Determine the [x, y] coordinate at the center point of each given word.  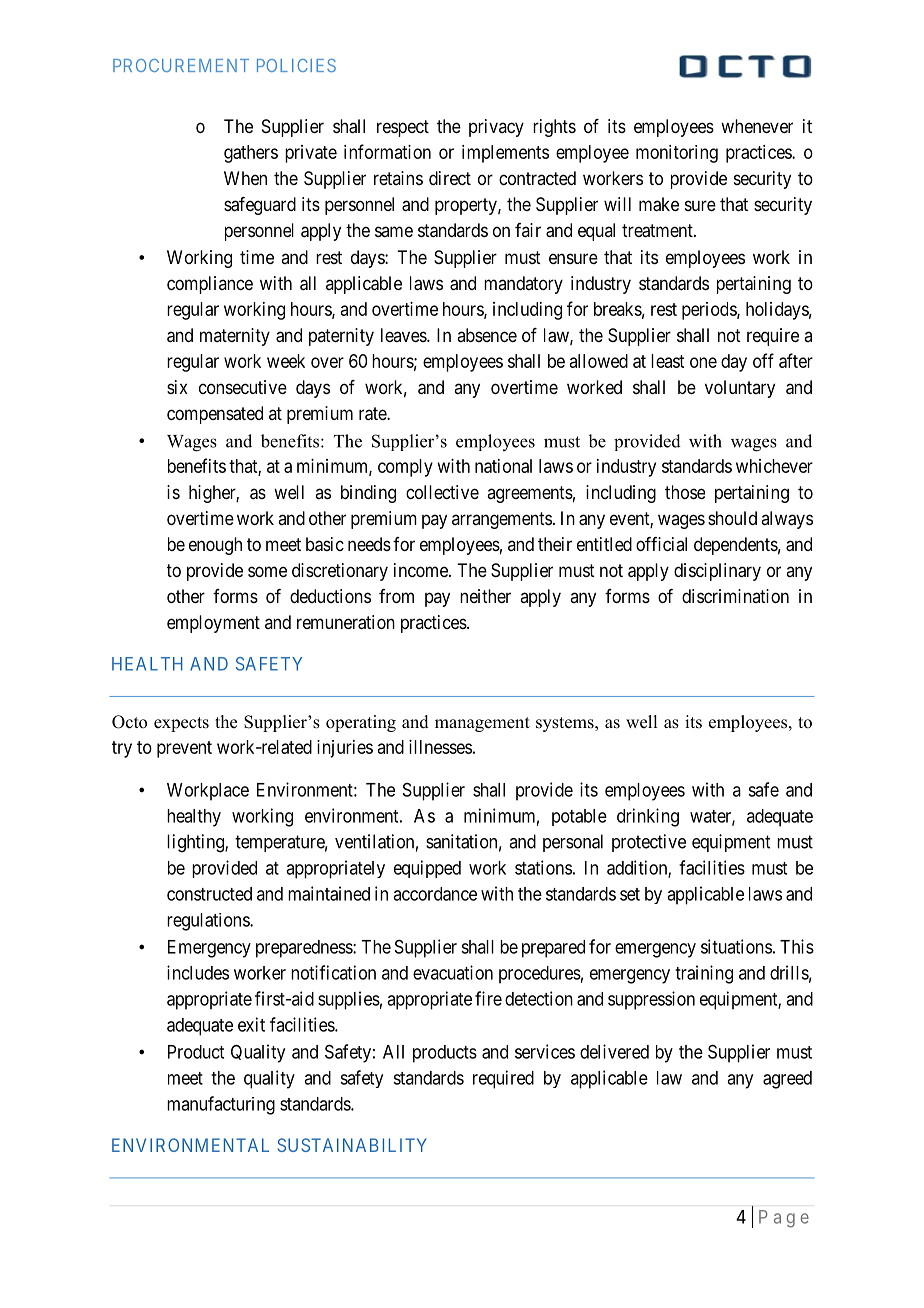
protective [649, 843]
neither [485, 596]
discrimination [735, 596]
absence [487, 335]
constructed [209, 894]
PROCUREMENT [181, 65]
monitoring [677, 154]
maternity [235, 337]
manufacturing [221, 1105]
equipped [427, 869]
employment [213, 624]
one [703, 362]
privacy [496, 128]
